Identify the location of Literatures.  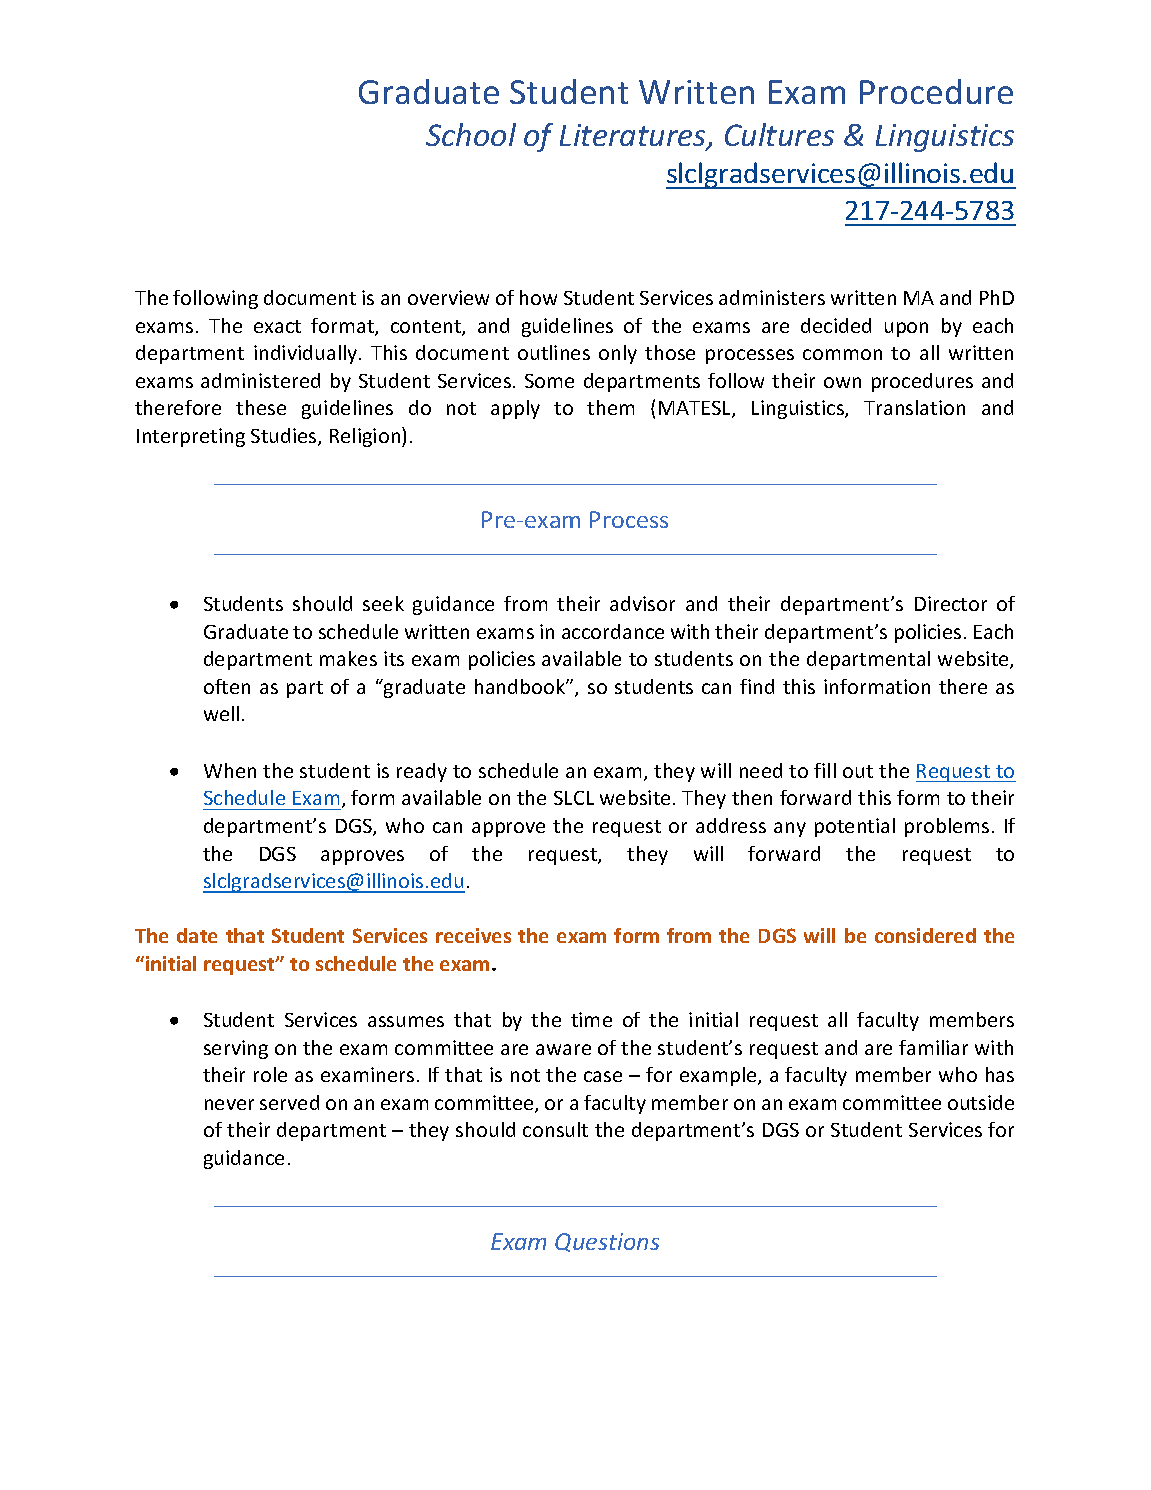
(634, 136).
